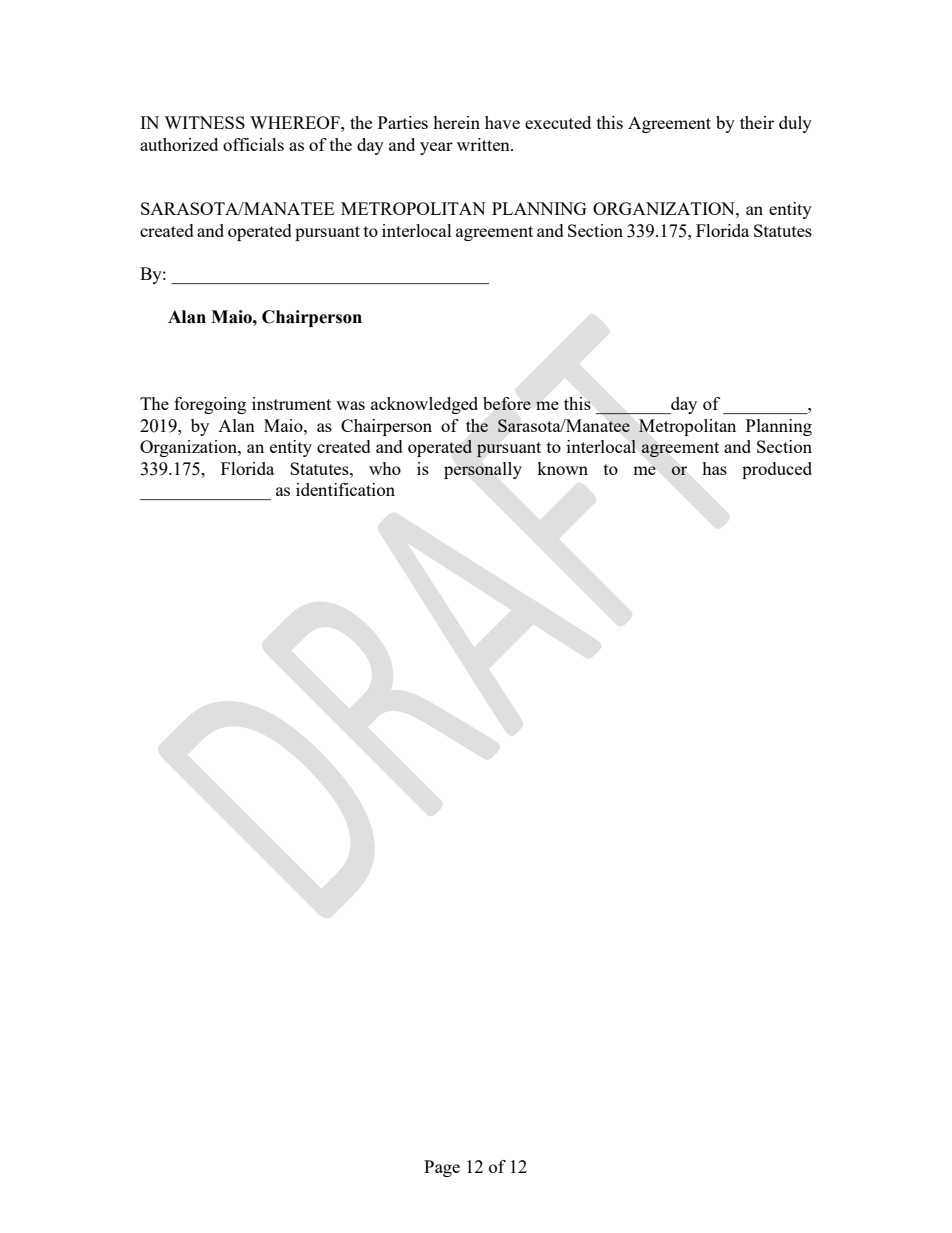  What do you see at coordinates (483, 470) in the page?
I see `personally` at bounding box center [483, 470].
